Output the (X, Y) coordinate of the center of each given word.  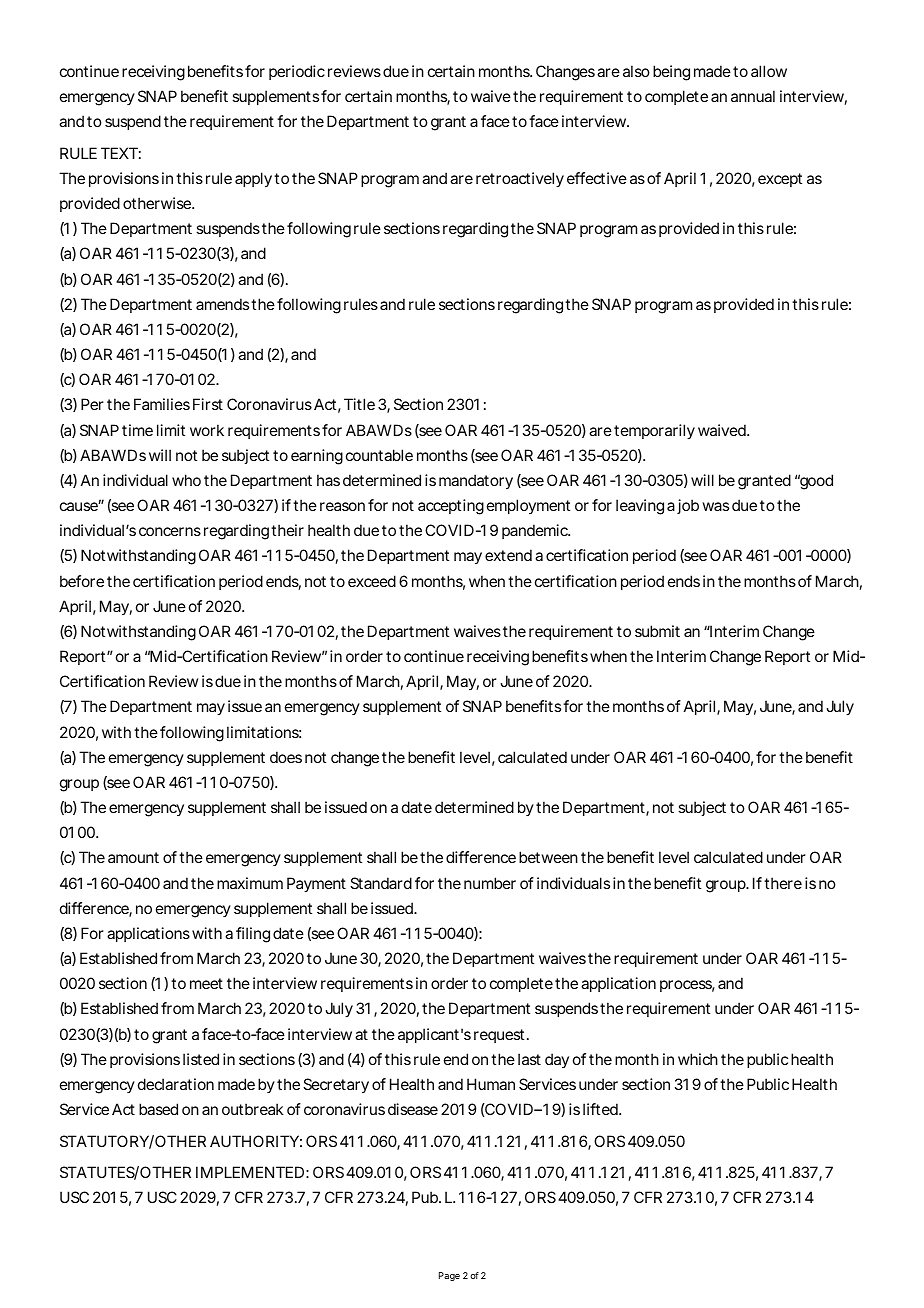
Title (361, 404)
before (84, 581)
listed (201, 1059)
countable (379, 455)
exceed (374, 581)
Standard (381, 883)
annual (753, 96)
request (501, 1036)
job (688, 506)
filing (253, 935)
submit (657, 631)
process (687, 986)
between (550, 857)
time (137, 430)
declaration (176, 1084)
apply (255, 180)
